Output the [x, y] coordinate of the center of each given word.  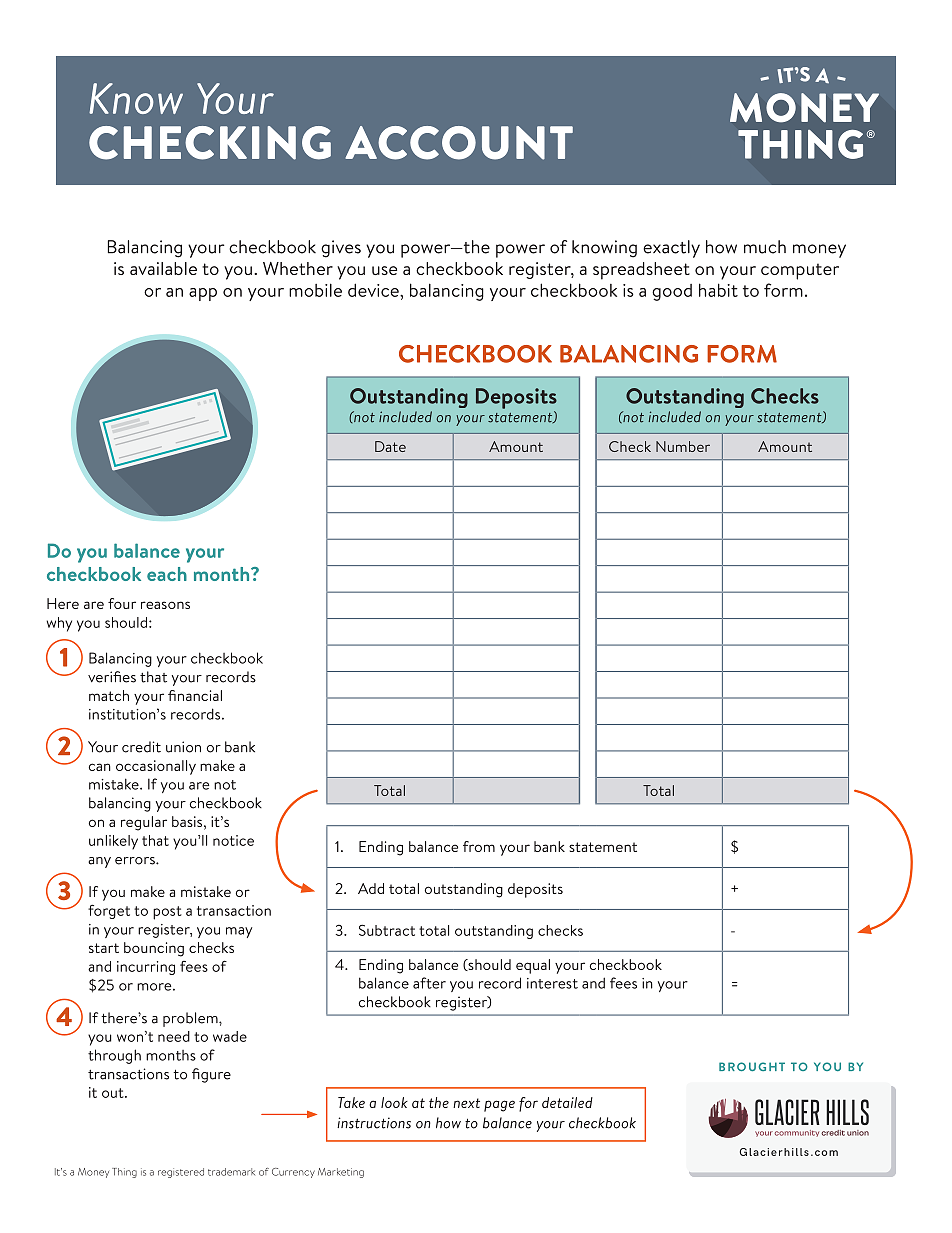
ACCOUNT [459, 143]
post [167, 913]
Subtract [387, 930]
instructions [374, 1123]
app [203, 294]
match [109, 695]
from [479, 846]
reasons [165, 605]
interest [552, 983]
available [163, 268]
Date [390, 446]
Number [683, 446]
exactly [671, 249]
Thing [124, 1173]
